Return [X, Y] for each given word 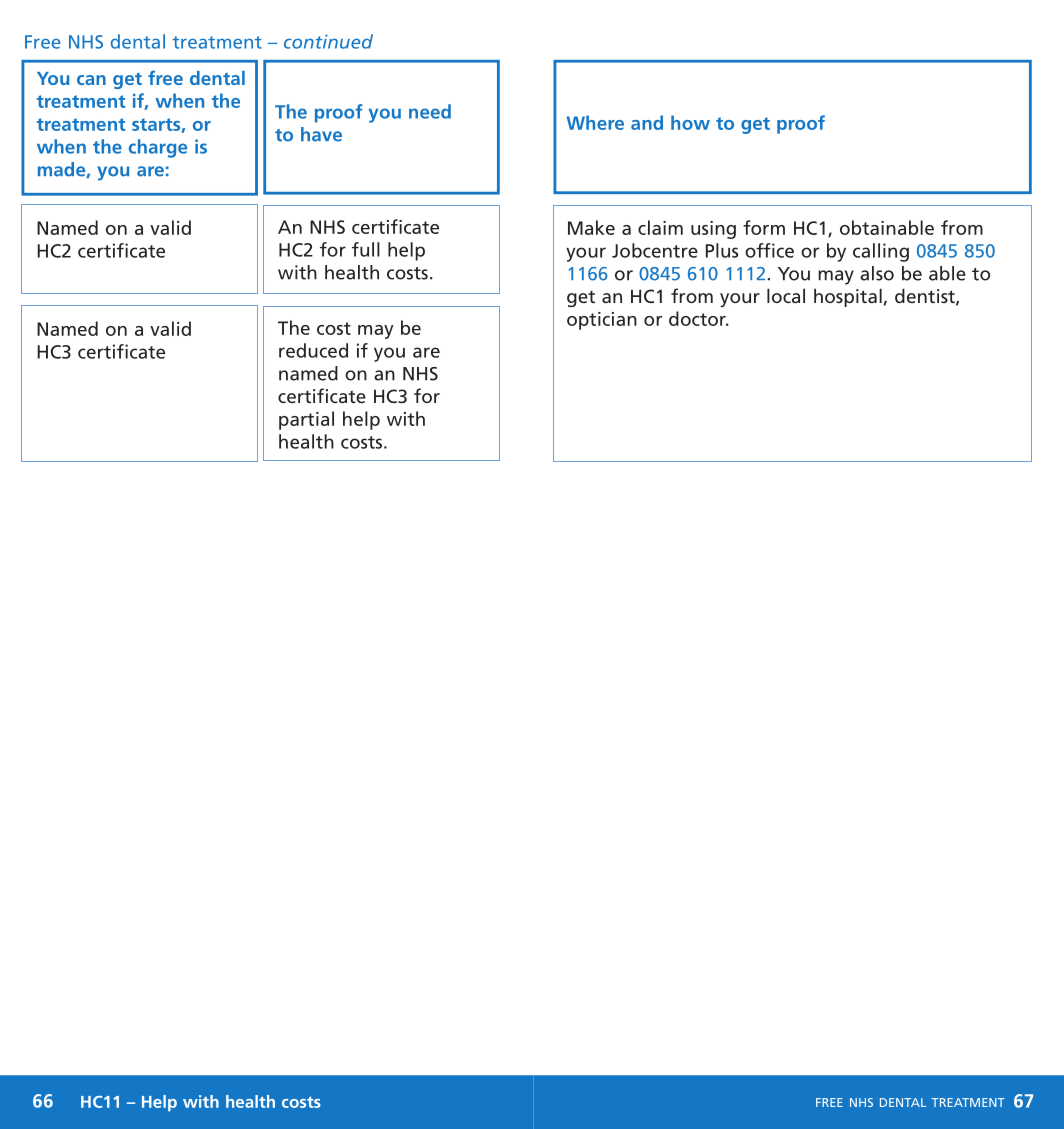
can [91, 80]
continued [328, 41]
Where [595, 122]
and [647, 122]
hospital [848, 297]
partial [306, 420]
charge [158, 148]
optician [602, 321]
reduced [313, 350]
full [366, 249]
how [690, 122]
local [786, 295]
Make [591, 227]
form [764, 227]
